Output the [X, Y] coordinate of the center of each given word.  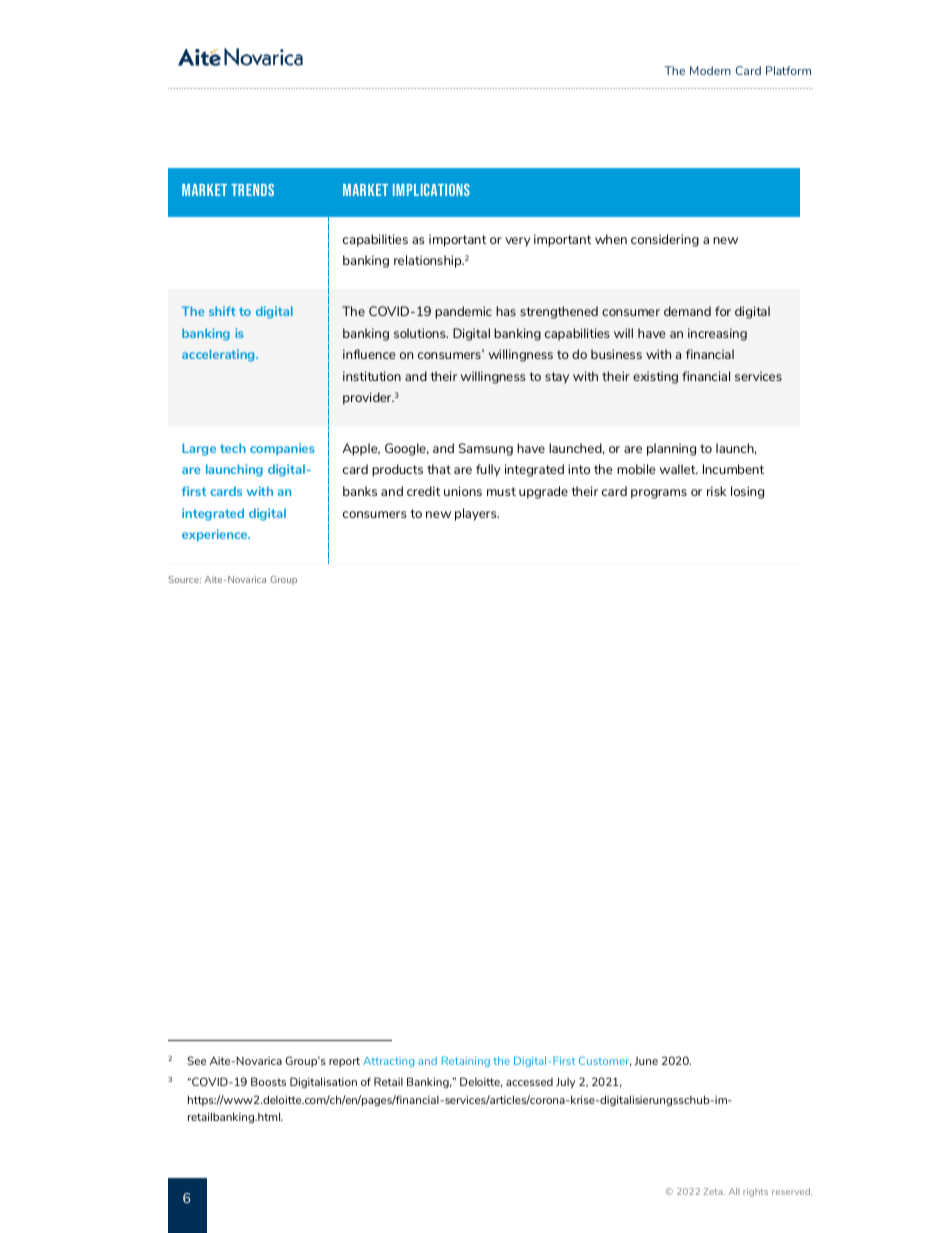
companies [282, 449]
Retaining [466, 1062]
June [646, 1061]
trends [252, 190]
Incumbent [733, 469]
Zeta [714, 1191]
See [196, 1060]
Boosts [268, 1081]
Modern [710, 70]
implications [431, 190]
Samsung [486, 449]
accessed [529, 1082]
